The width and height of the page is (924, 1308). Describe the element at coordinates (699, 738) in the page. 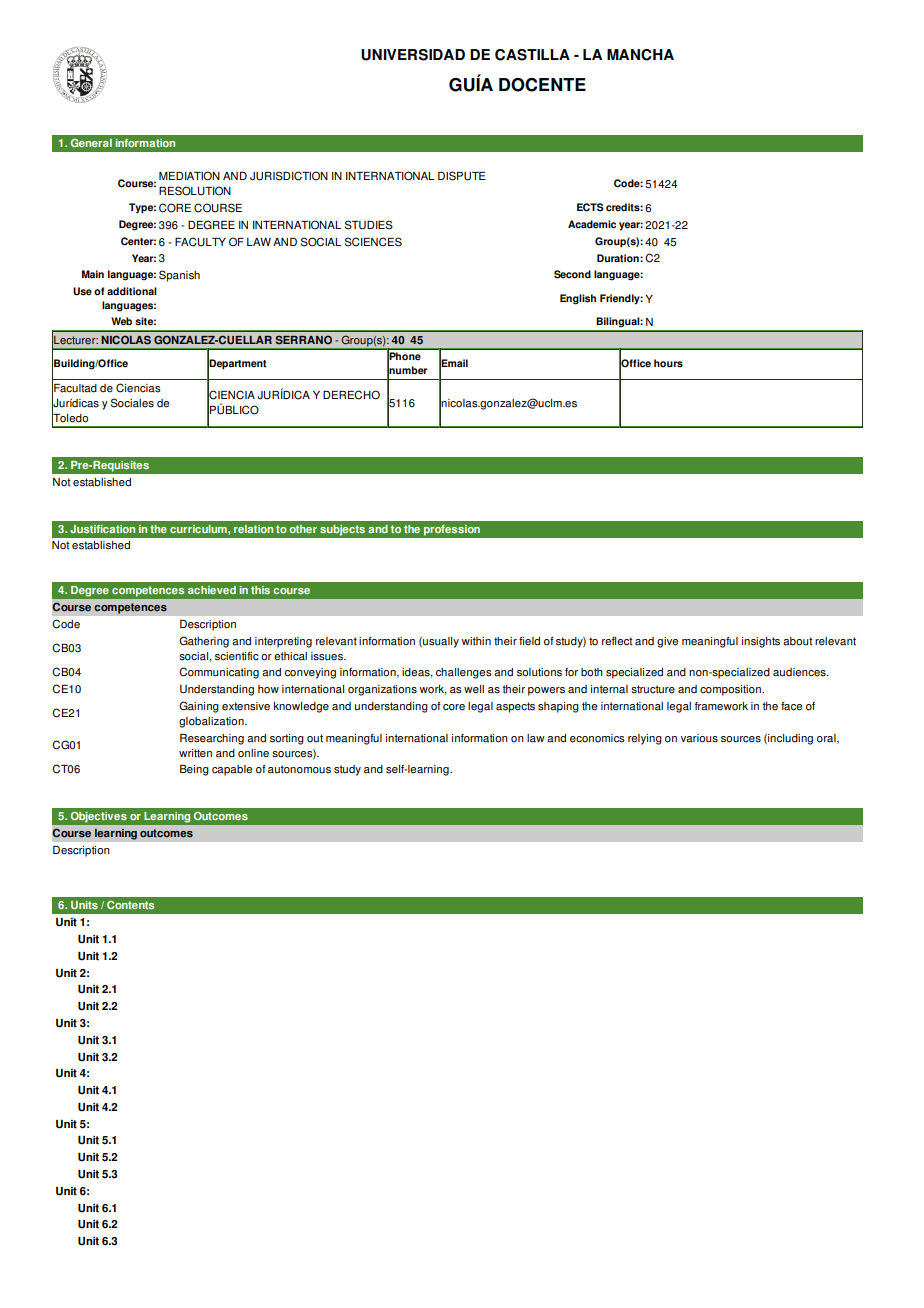

I see `various` at that location.
